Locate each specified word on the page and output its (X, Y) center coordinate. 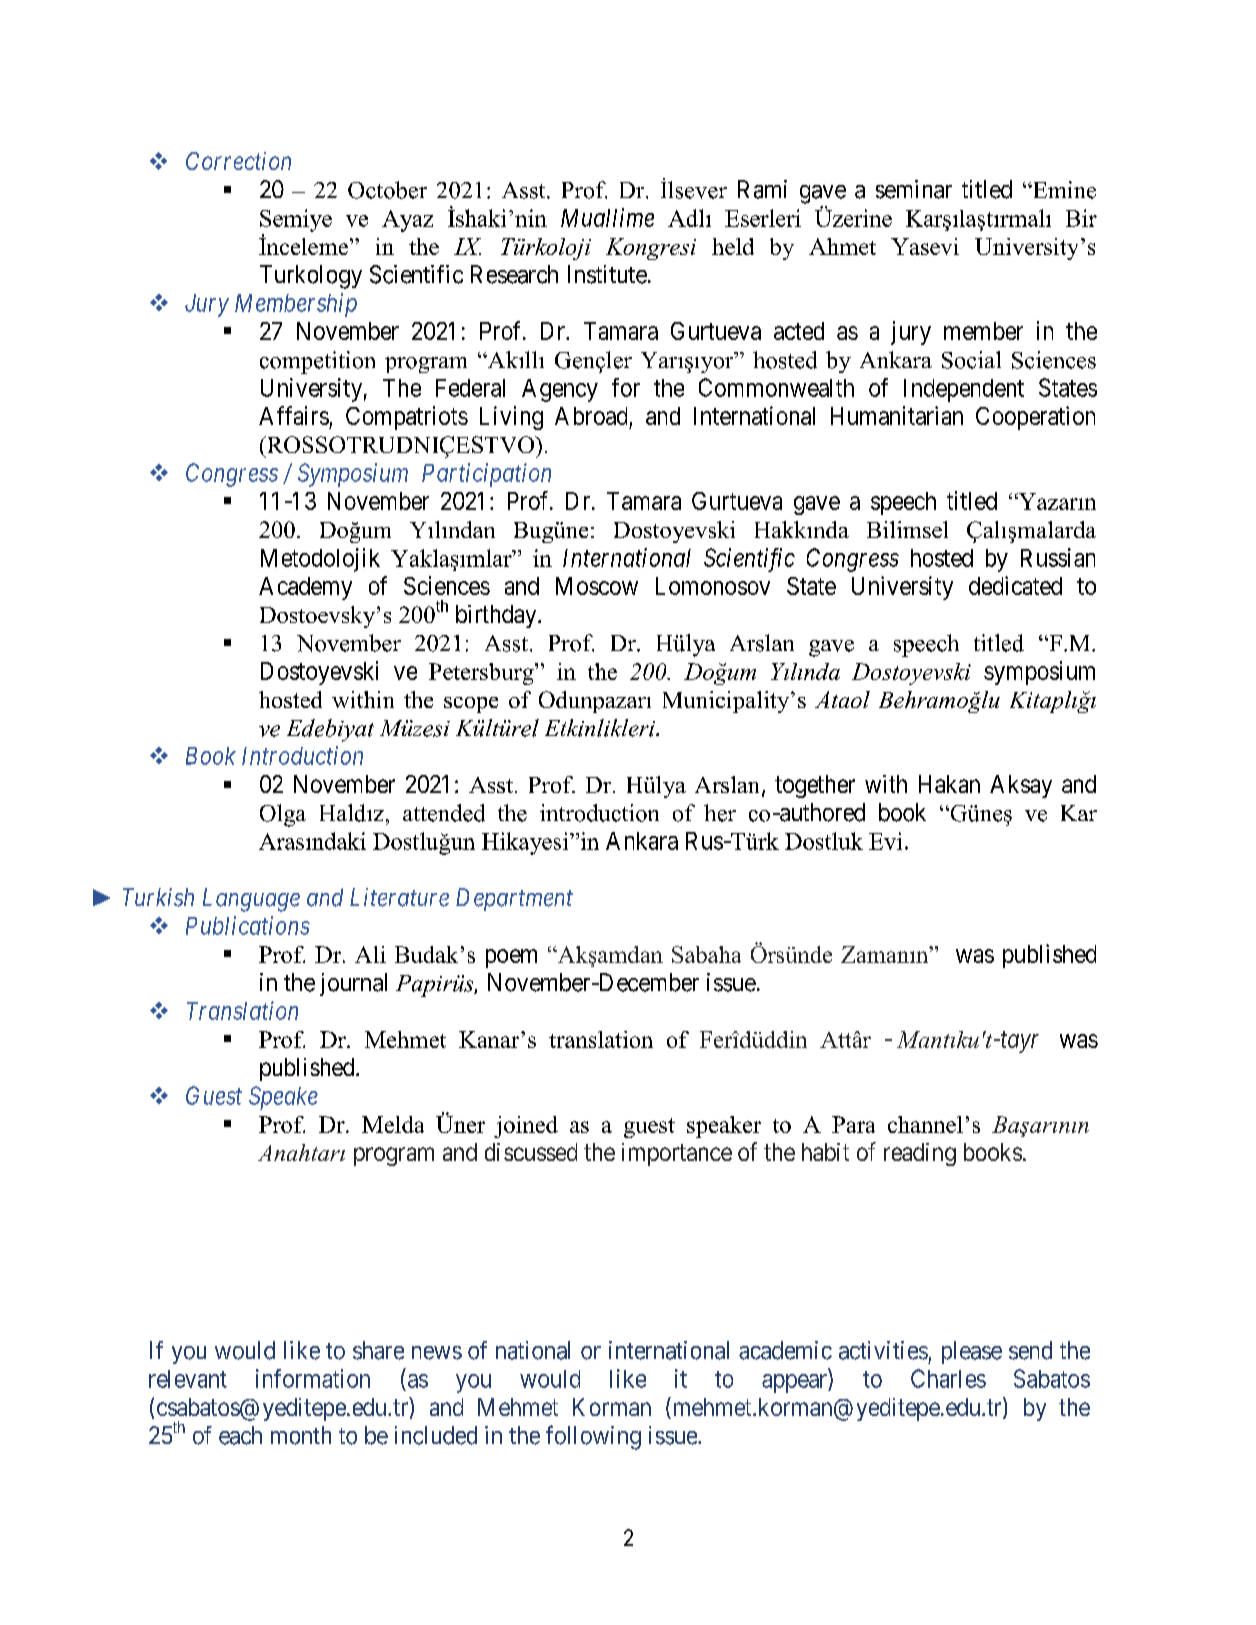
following (593, 1437)
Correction (238, 161)
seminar (914, 189)
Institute (607, 274)
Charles (948, 1378)
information (313, 1378)
